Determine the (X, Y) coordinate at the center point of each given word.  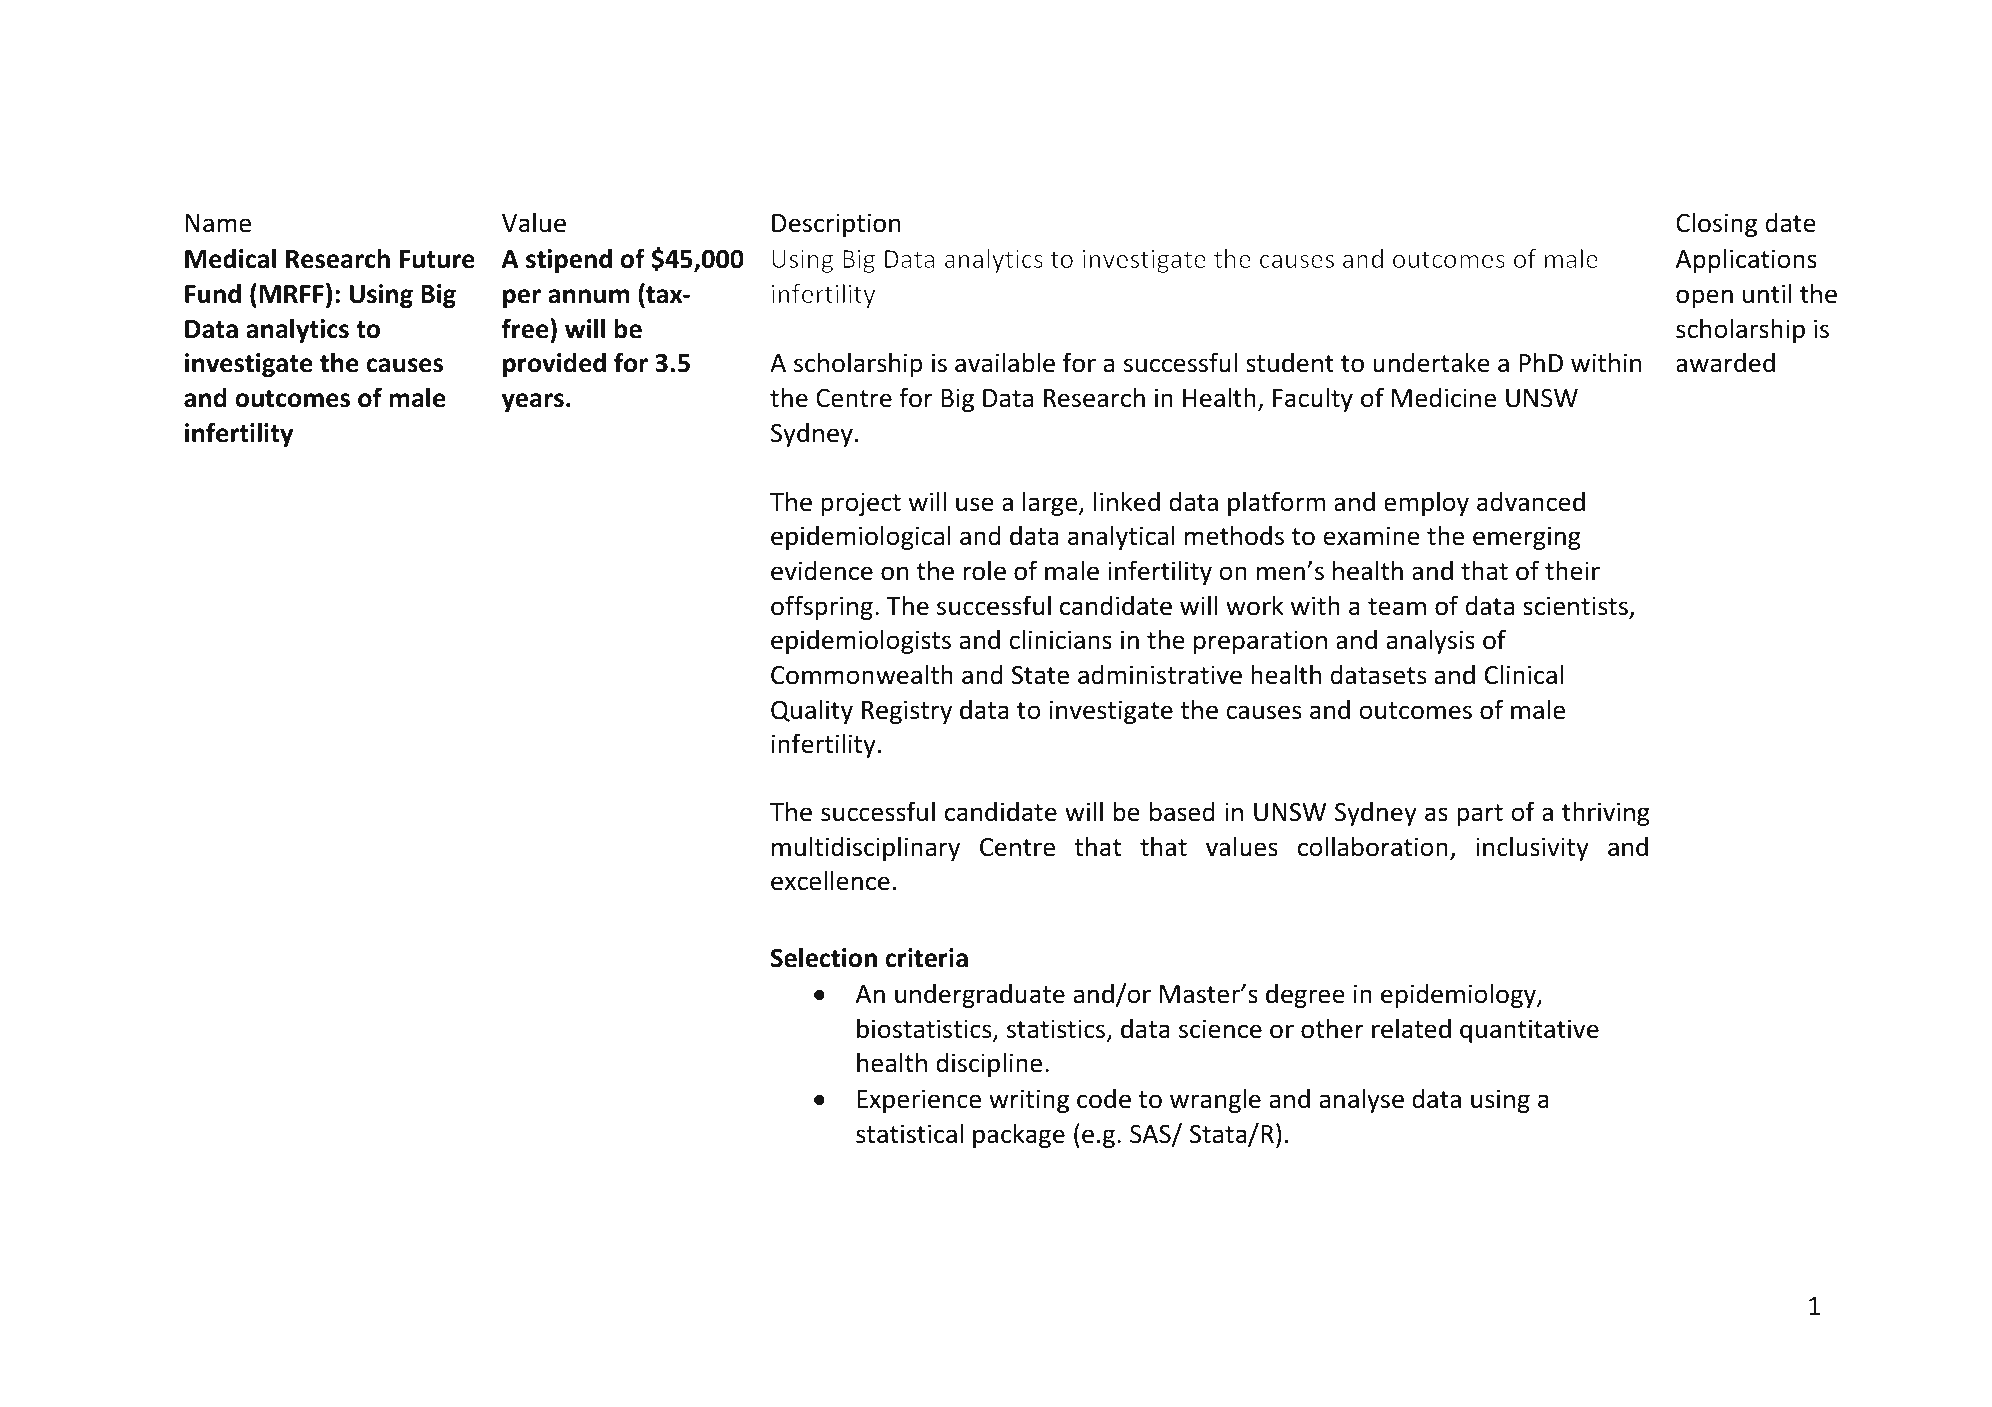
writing (1029, 1101)
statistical (909, 1133)
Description (836, 225)
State (1040, 675)
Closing (1716, 224)
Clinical (1524, 674)
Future (437, 259)
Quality (812, 711)
